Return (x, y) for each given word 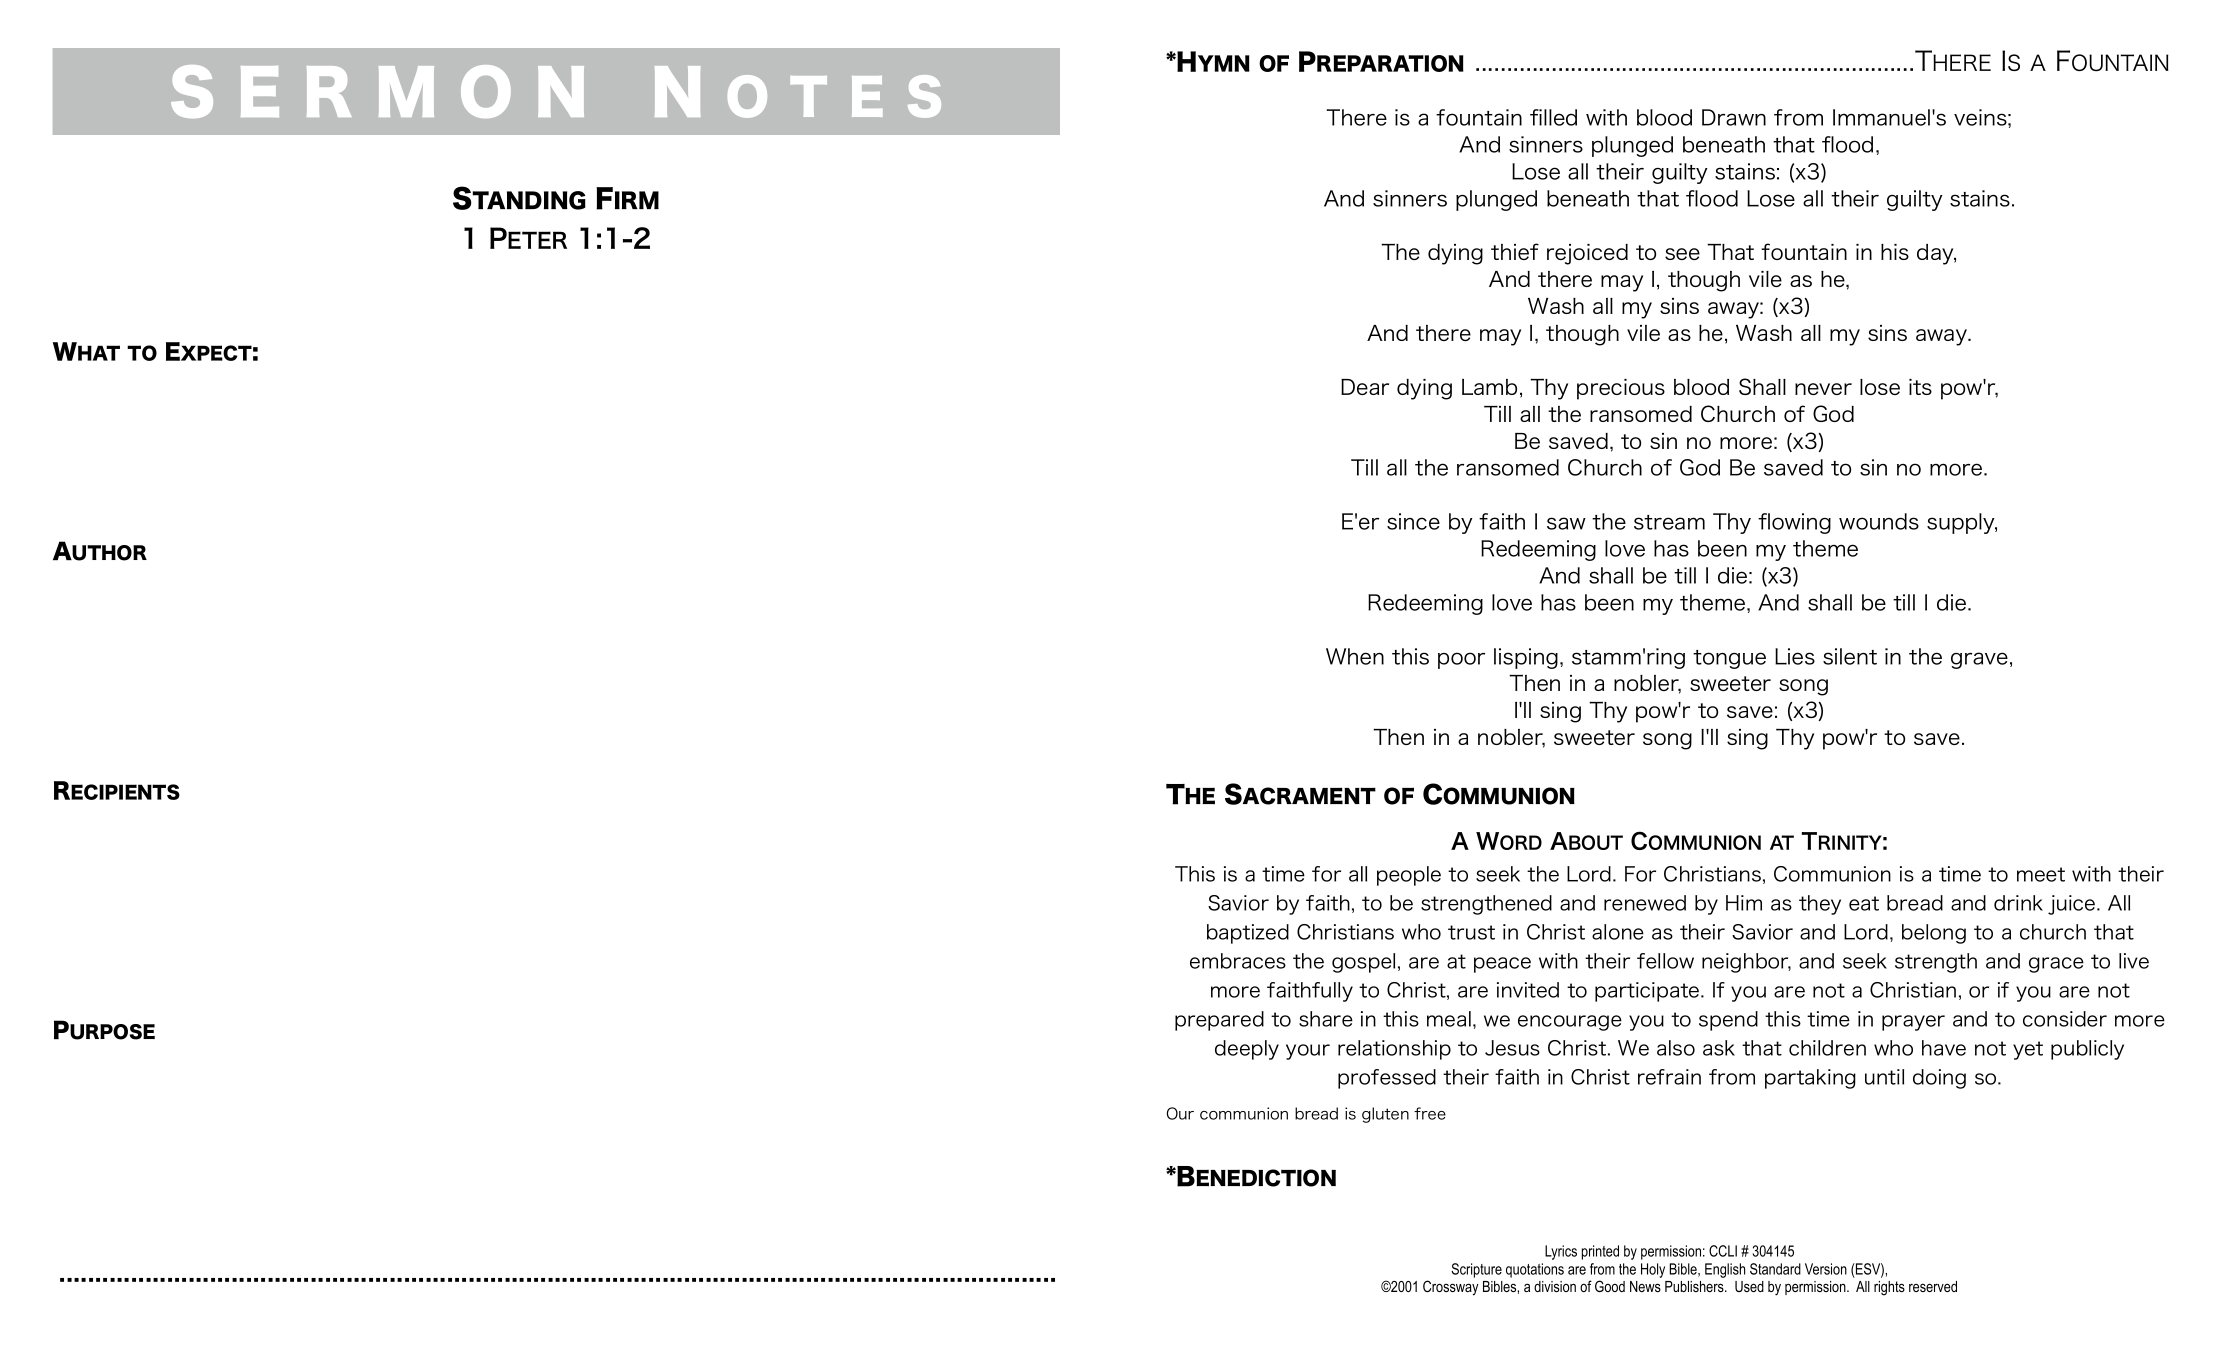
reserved (1933, 1286)
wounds (1879, 521)
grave (1979, 660)
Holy (1653, 1270)
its (1920, 387)
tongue (1729, 659)
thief (1515, 251)
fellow (1665, 961)
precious (1621, 389)
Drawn (1734, 117)
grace (2056, 965)
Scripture (1476, 1270)
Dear (1365, 387)
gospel (1363, 963)
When (1355, 656)
